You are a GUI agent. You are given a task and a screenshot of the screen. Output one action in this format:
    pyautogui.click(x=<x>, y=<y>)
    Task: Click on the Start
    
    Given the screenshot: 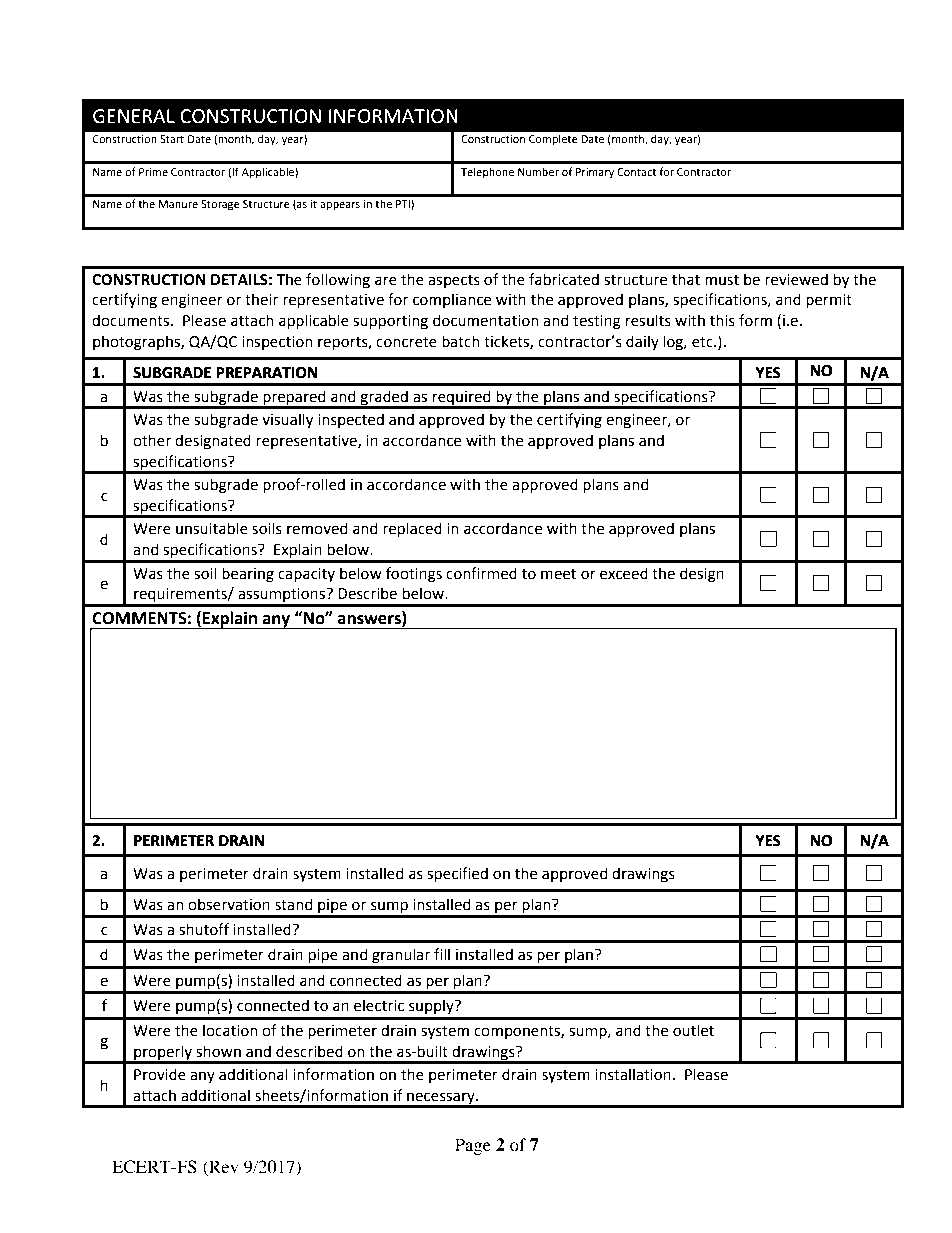 What is the action you would take?
    pyautogui.click(x=172, y=139)
